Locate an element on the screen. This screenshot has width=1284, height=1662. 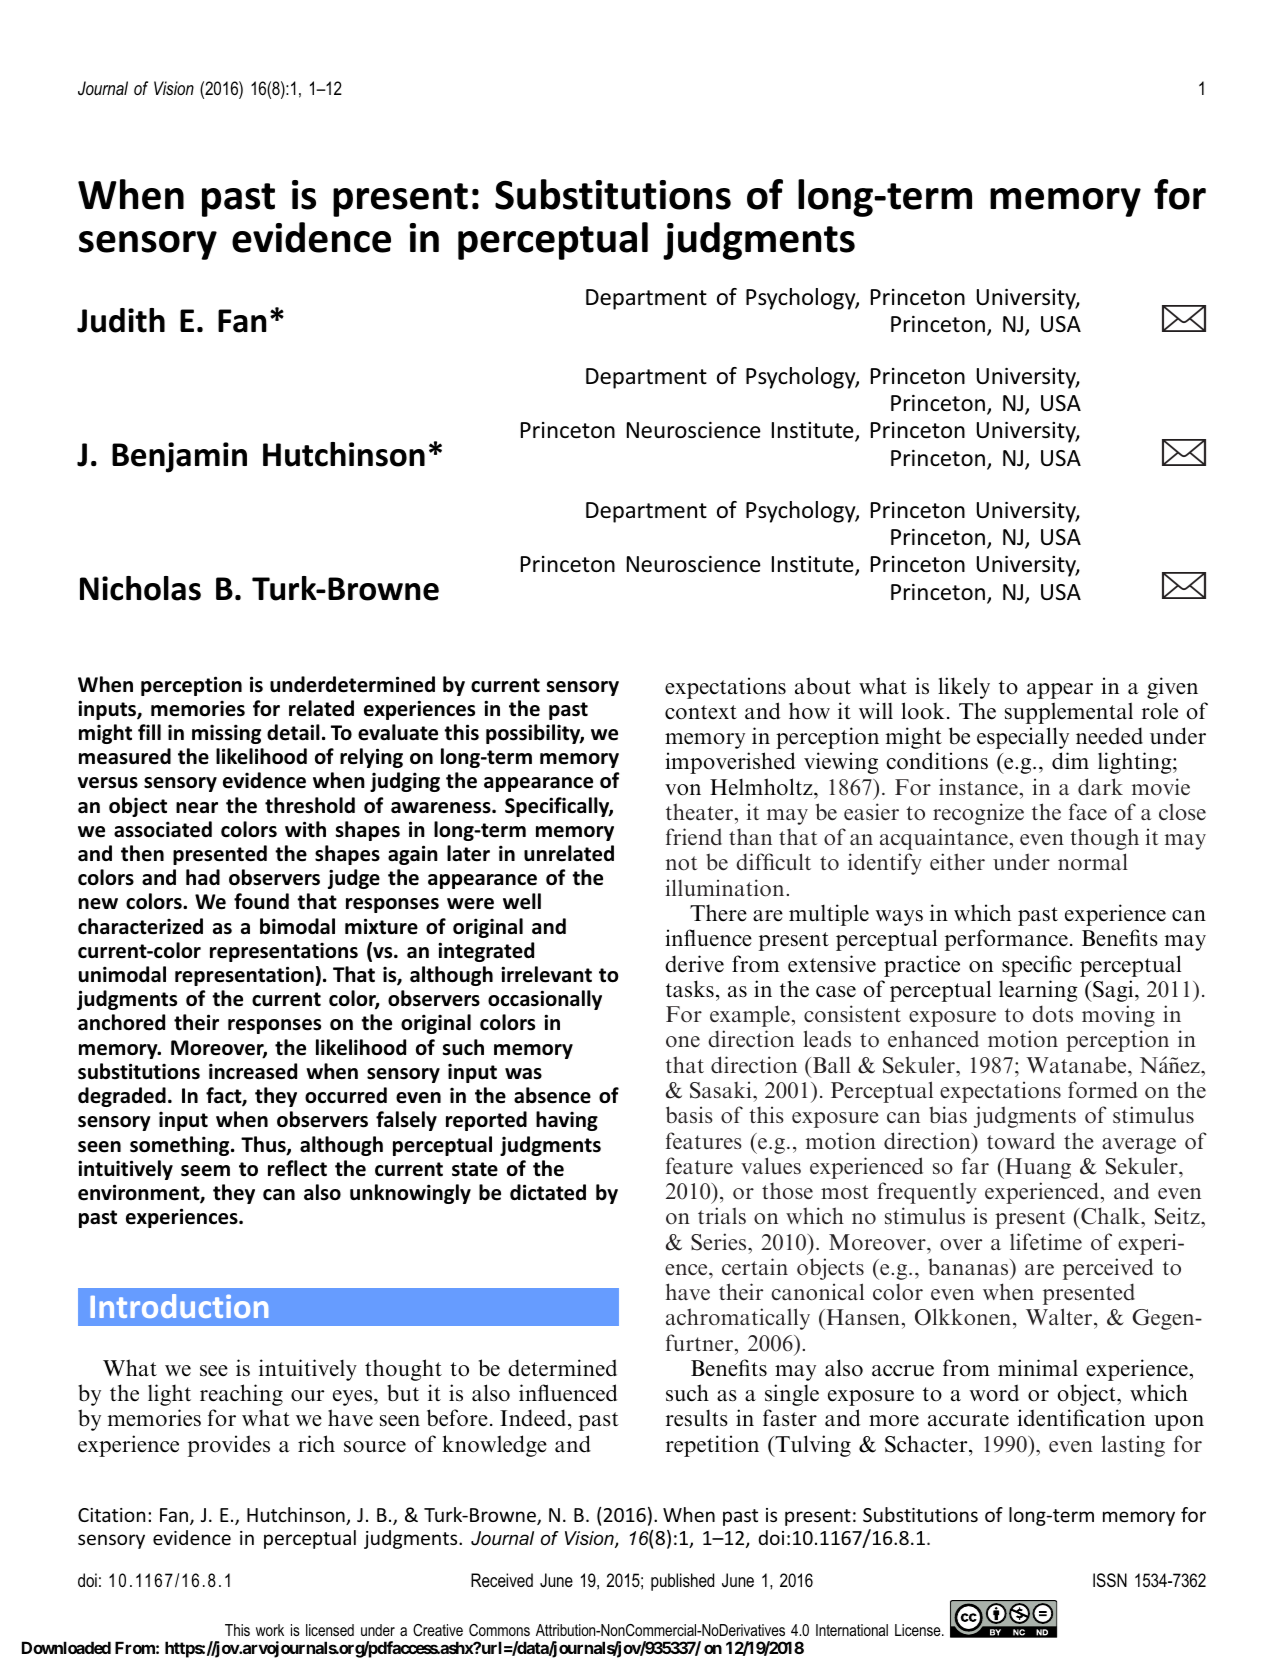
ISSN is located at coordinates (1110, 1580).
